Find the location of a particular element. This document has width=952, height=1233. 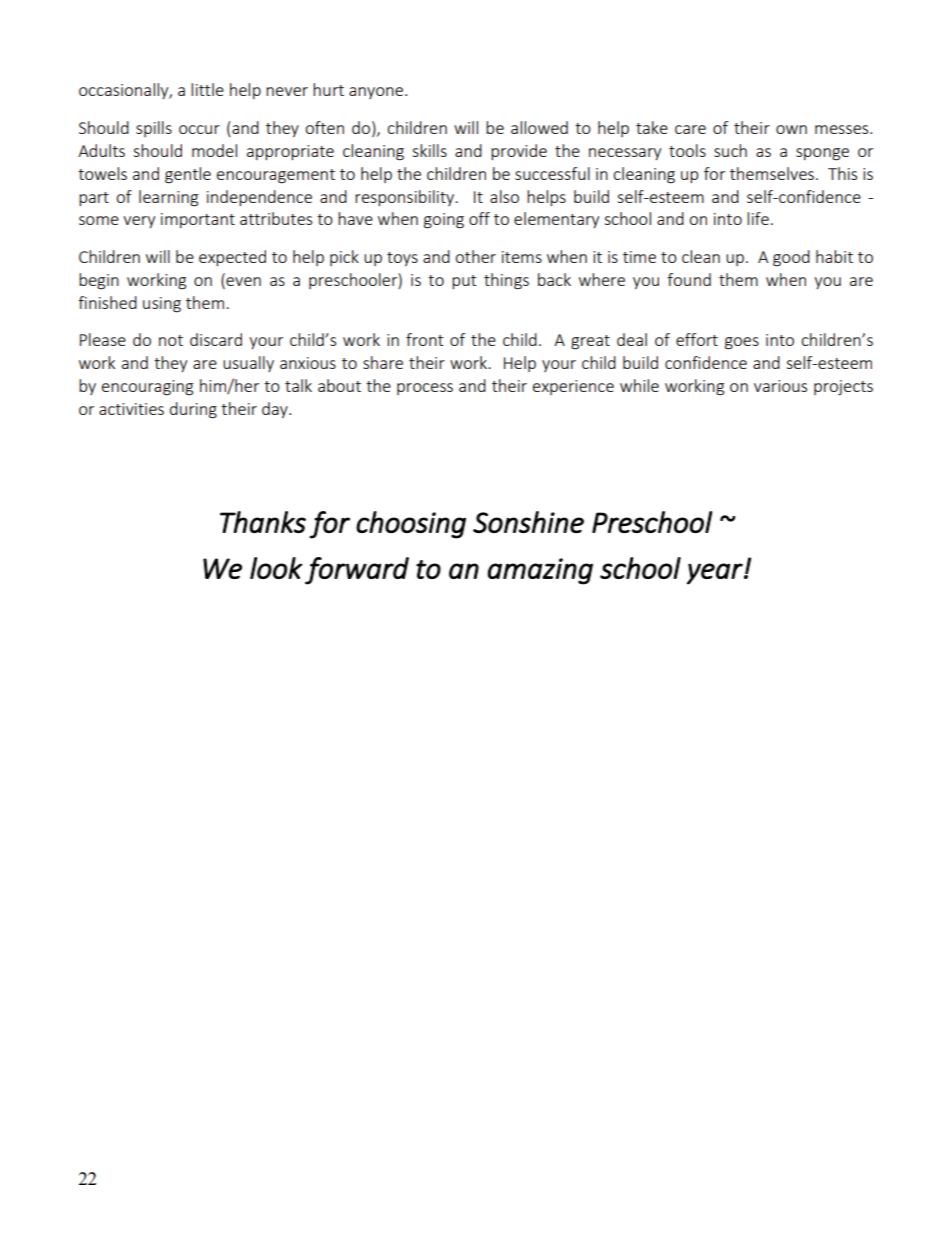

amazing is located at coordinates (540, 571).
